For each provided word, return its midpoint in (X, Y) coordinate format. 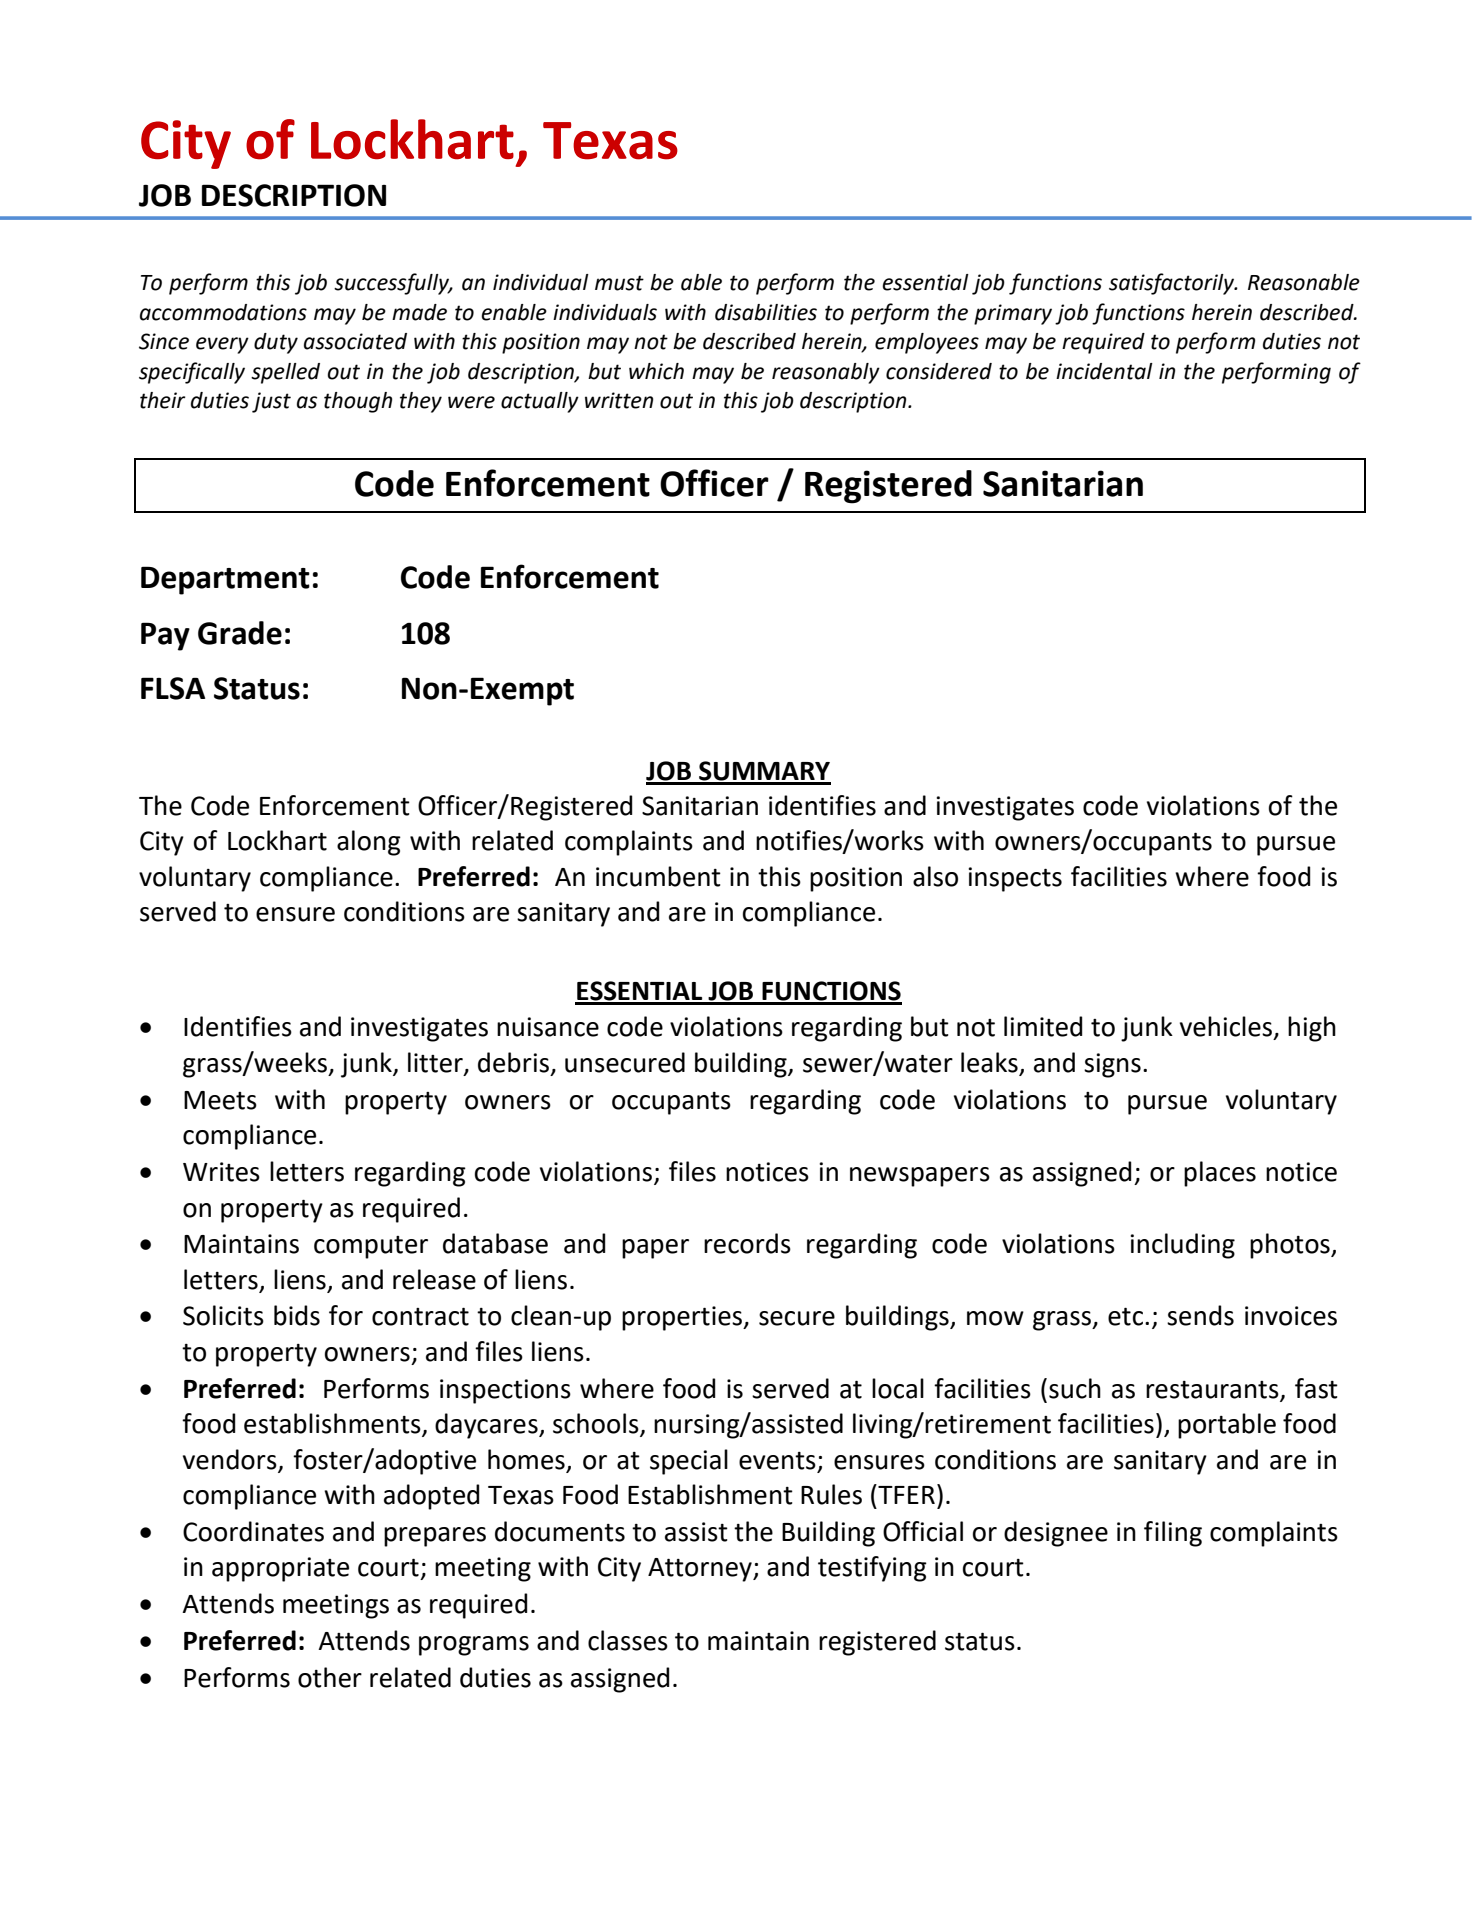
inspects (1015, 879)
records (747, 1243)
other (330, 1677)
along (369, 843)
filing (1173, 1534)
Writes (221, 1172)
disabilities (766, 312)
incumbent (658, 876)
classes (628, 1640)
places (1220, 1174)
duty (276, 343)
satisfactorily (1173, 284)
